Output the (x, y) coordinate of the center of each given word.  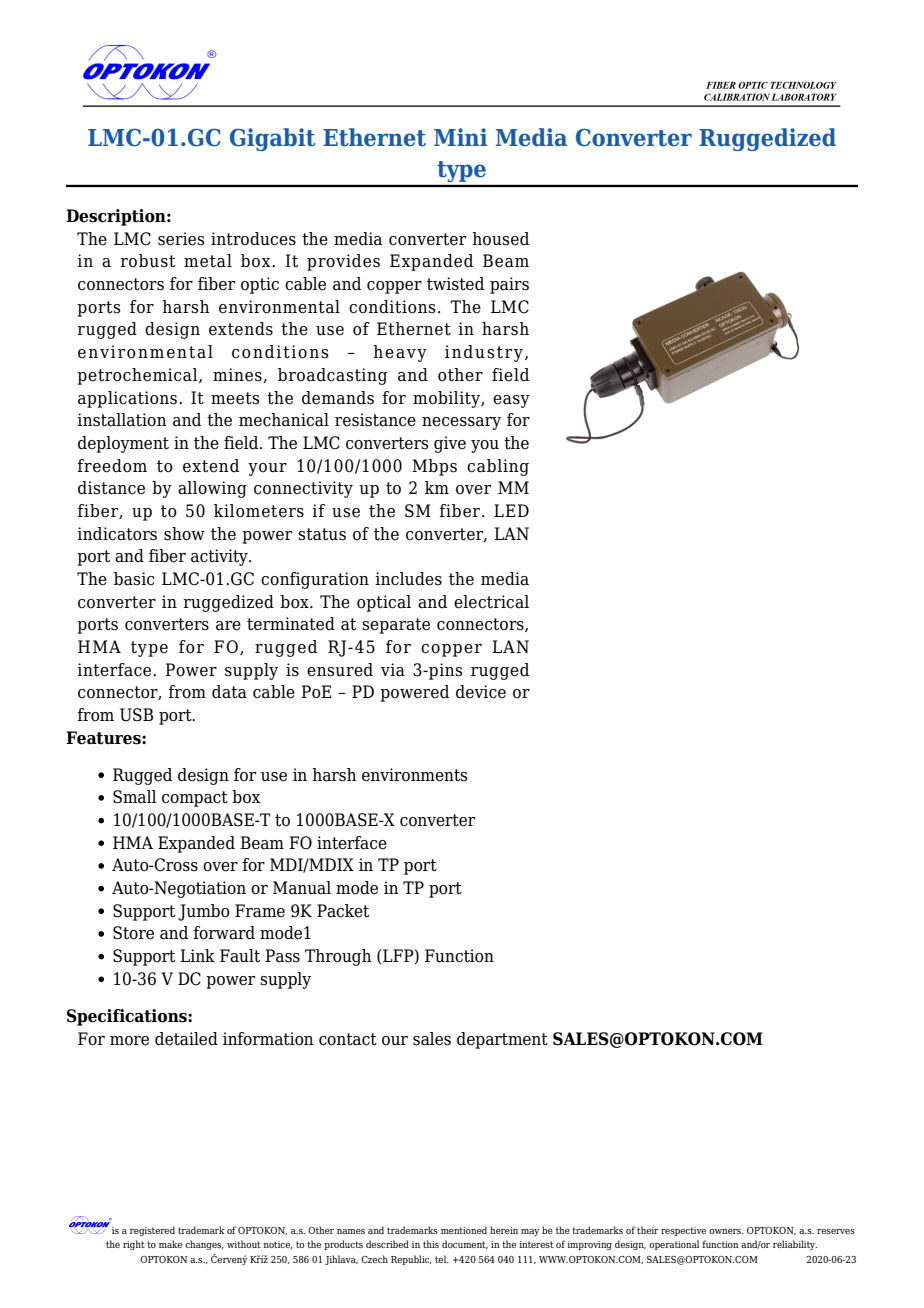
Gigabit (272, 139)
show (184, 534)
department (502, 1040)
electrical (491, 602)
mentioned (464, 1230)
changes (204, 1245)
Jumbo (204, 912)
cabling (498, 467)
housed (500, 239)
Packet (343, 911)
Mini (460, 137)
